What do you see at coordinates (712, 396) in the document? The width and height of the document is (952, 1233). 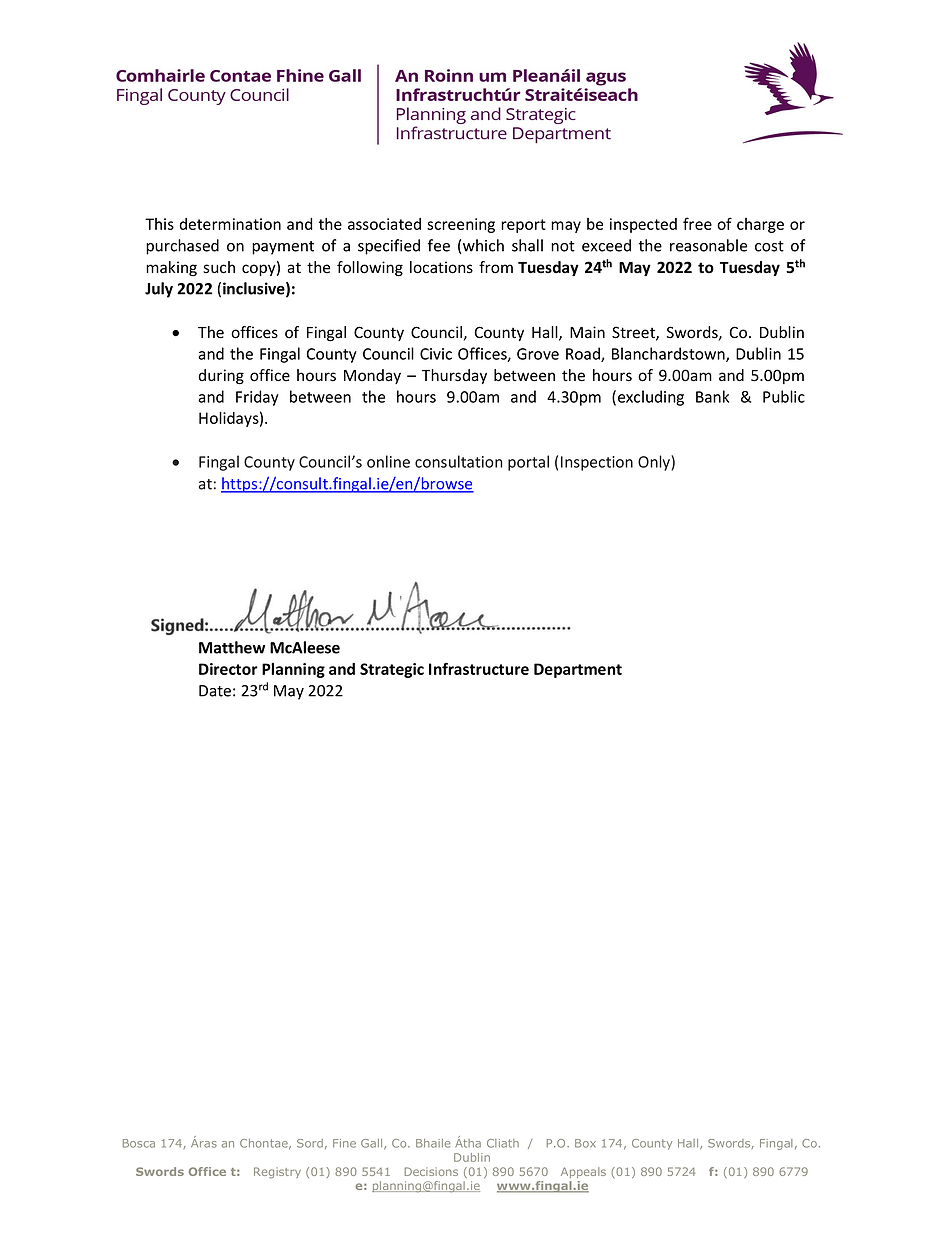 I see `Bank` at bounding box center [712, 396].
